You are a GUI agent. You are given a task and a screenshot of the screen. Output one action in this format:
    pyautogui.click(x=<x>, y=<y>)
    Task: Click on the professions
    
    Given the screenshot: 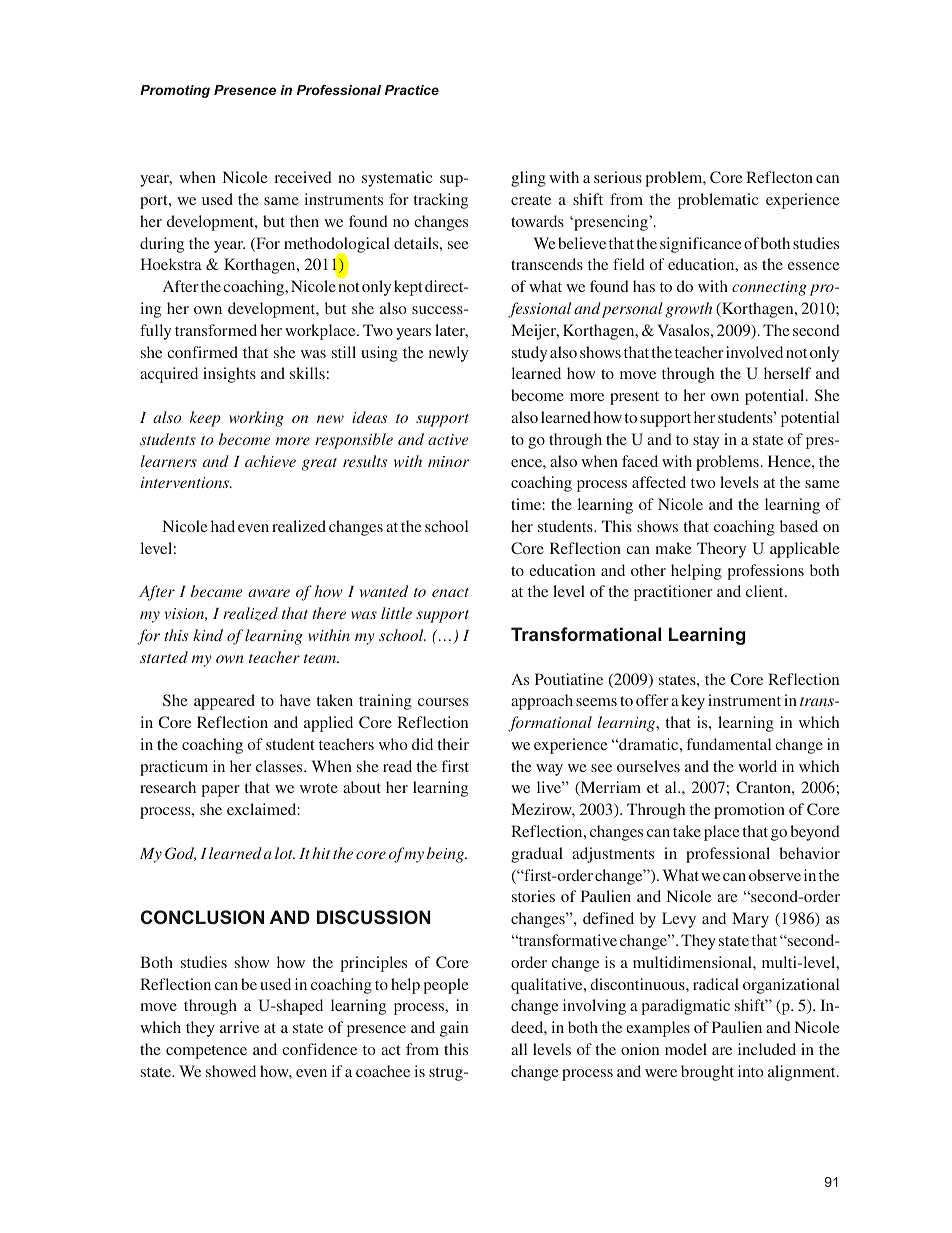 What is the action you would take?
    pyautogui.click(x=765, y=572)
